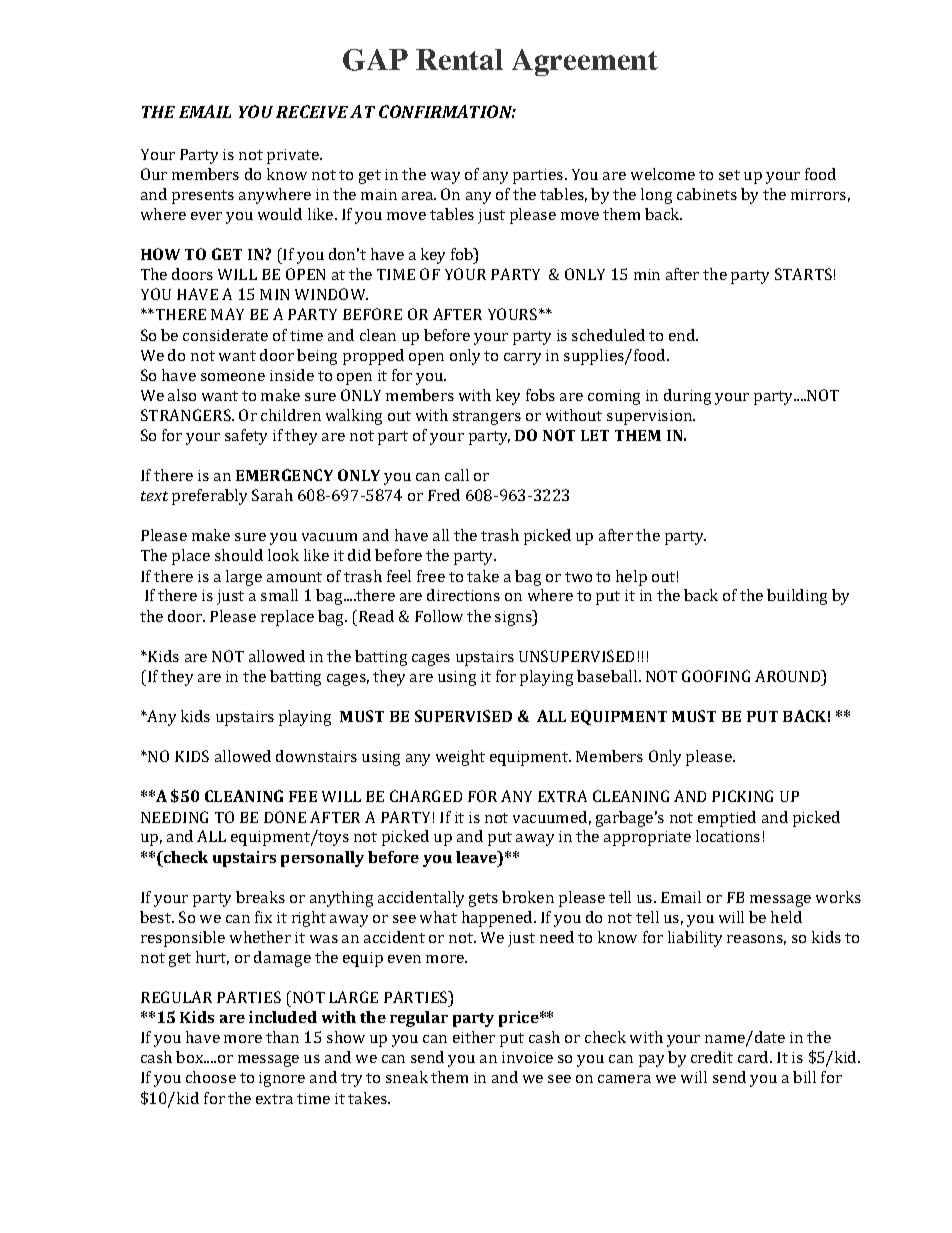 Image resolution: width=952 pixels, height=1233 pixels. I want to click on building, so click(797, 597).
